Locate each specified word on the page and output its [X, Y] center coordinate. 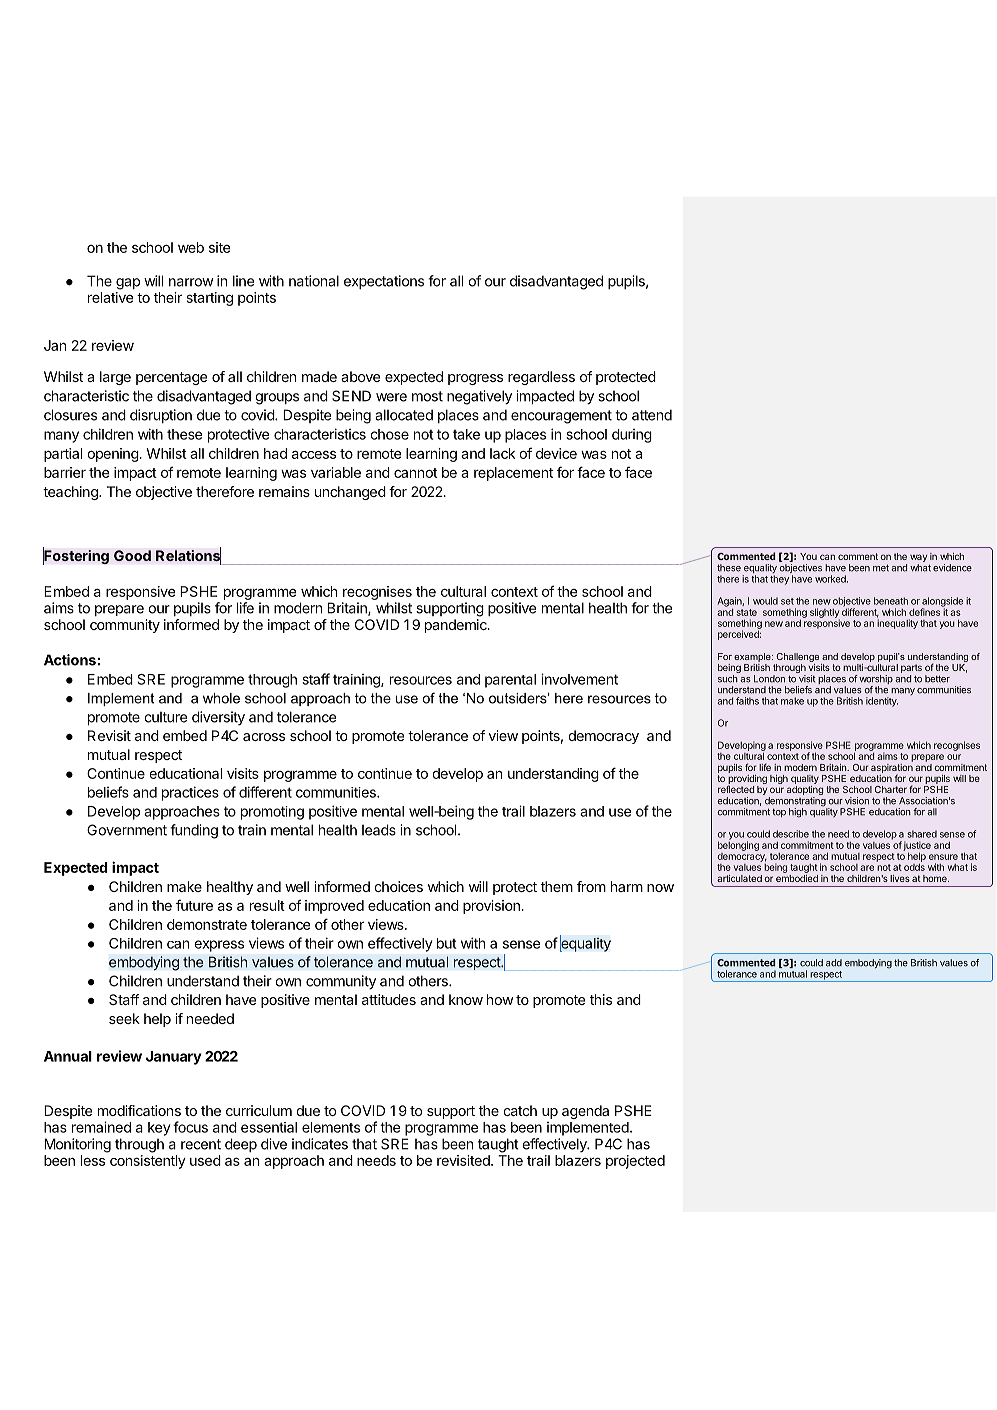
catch [520, 1110]
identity [882, 702]
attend [652, 415]
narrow [191, 282]
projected [635, 1162]
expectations [384, 282]
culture [165, 717]
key [159, 1129]
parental [510, 681]
